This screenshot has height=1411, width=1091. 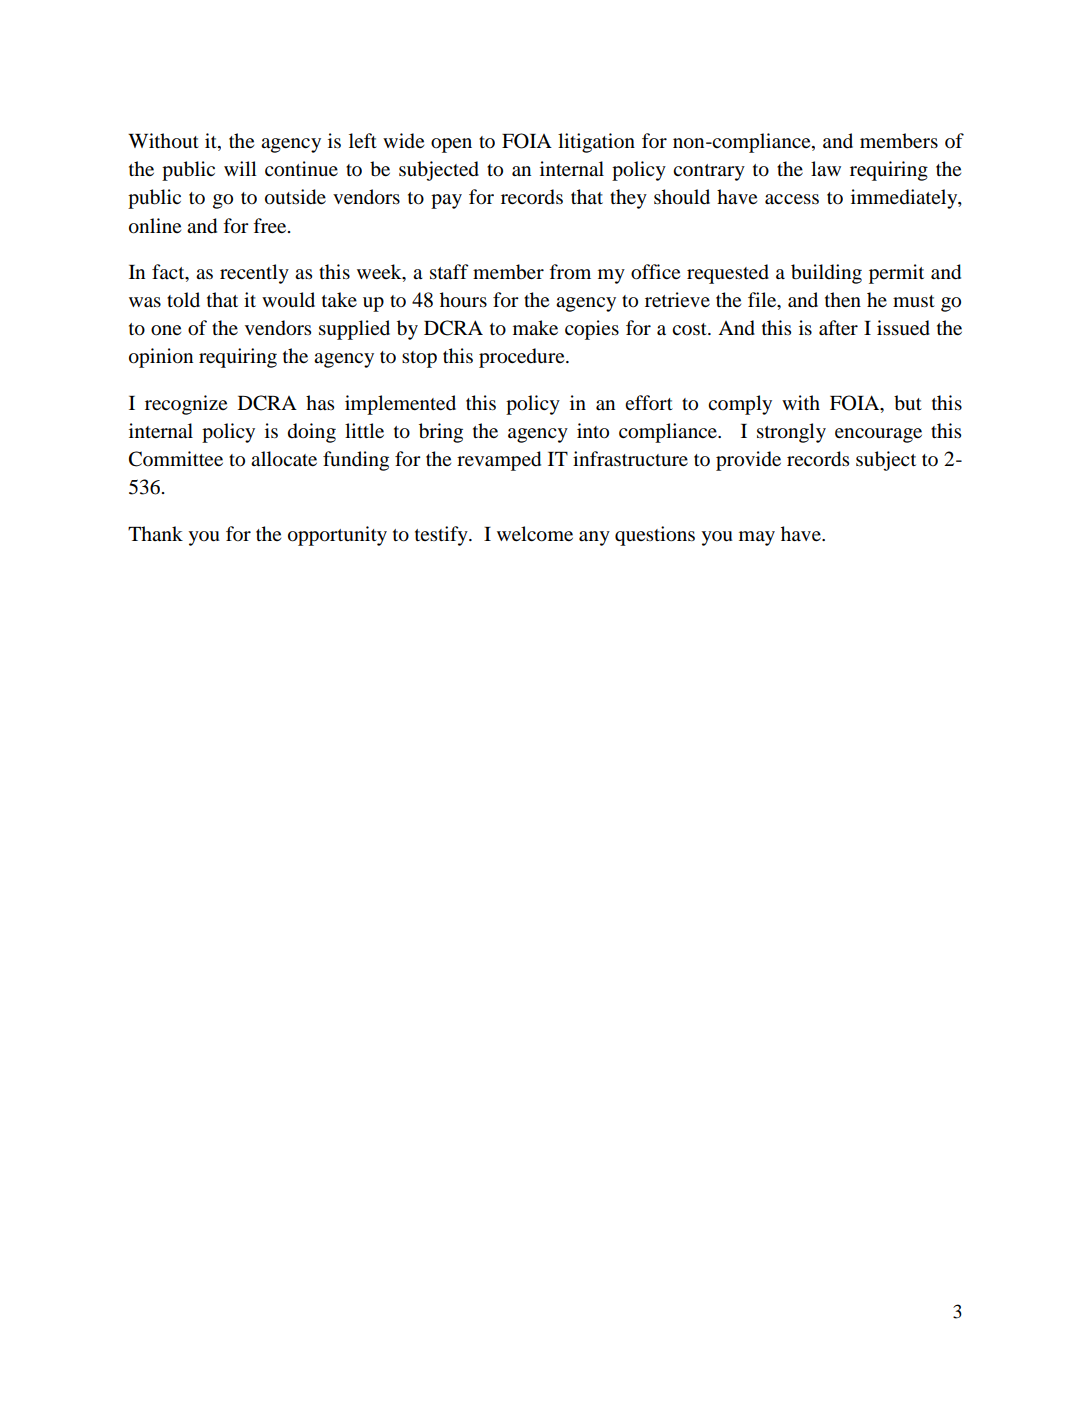 I want to click on law, so click(x=826, y=169).
